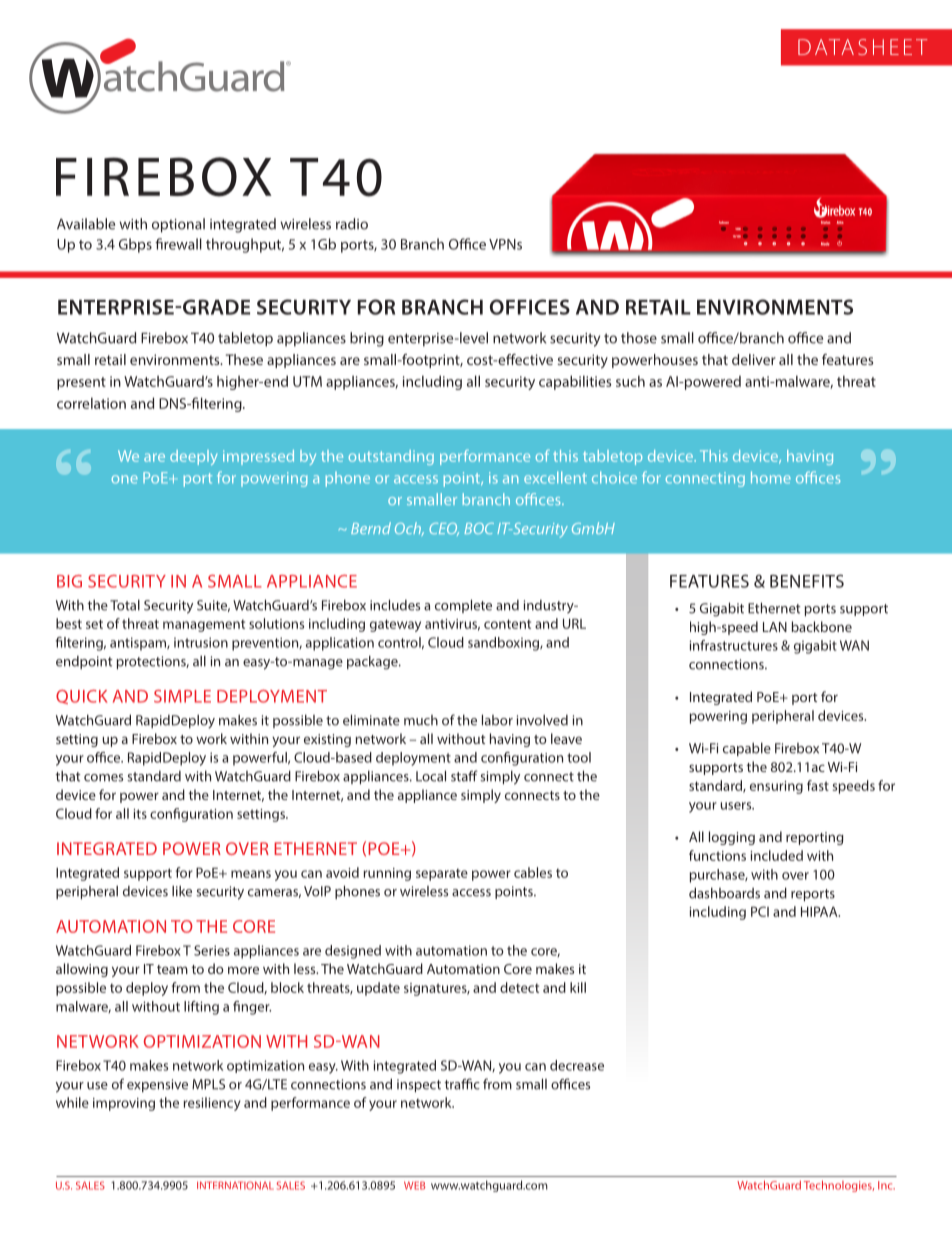 The width and height of the screenshot is (952, 1233). Describe the element at coordinates (747, 749) in the screenshot. I see `capable` at that location.
